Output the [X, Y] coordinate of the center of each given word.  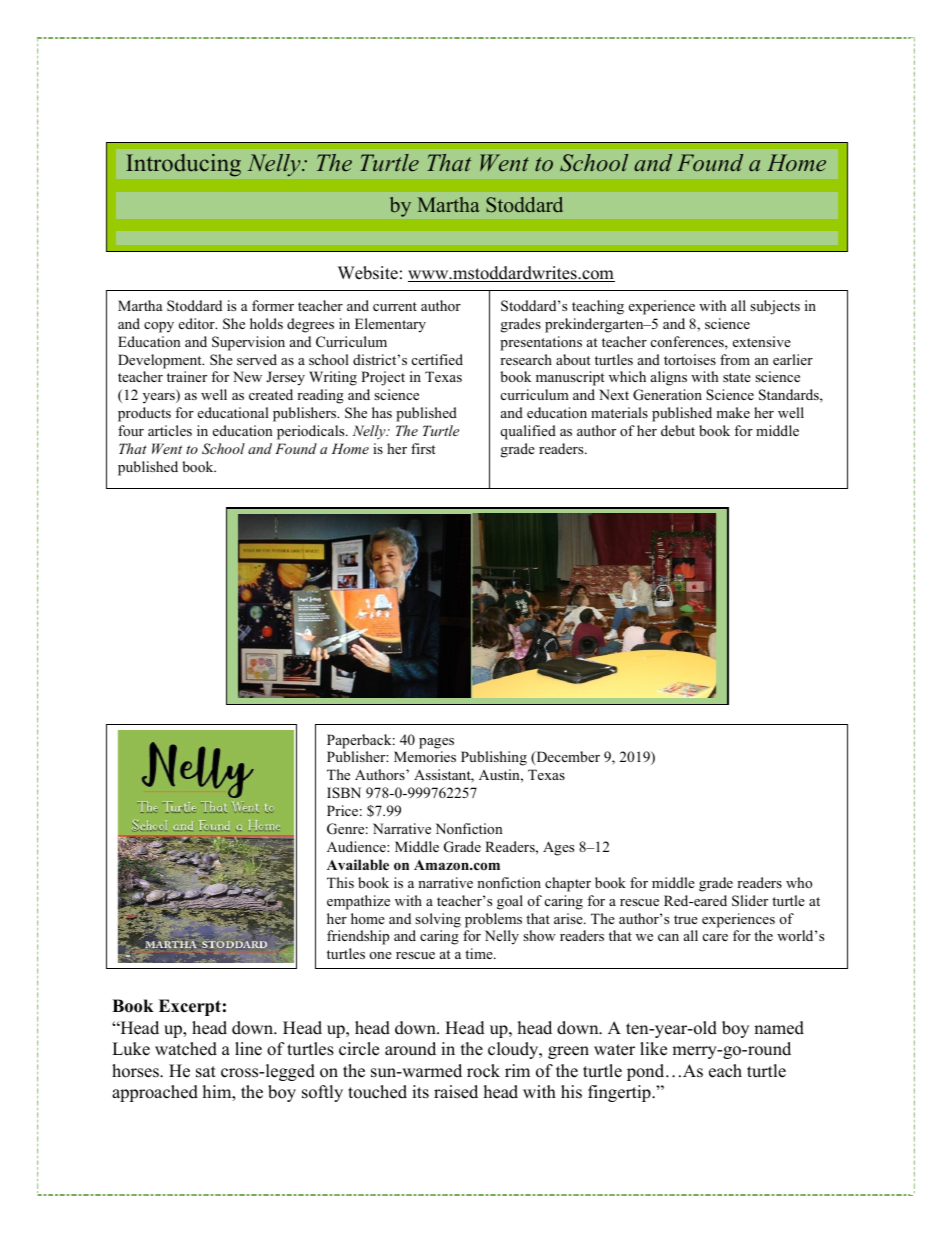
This [340, 882]
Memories [425, 756]
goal [510, 902]
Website [368, 273]
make [733, 412]
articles [170, 430]
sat [206, 1072]
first [423, 448]
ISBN [344, 792]
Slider [750, 901]
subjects [775, 307]
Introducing [184, 165]
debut [678, 430]
